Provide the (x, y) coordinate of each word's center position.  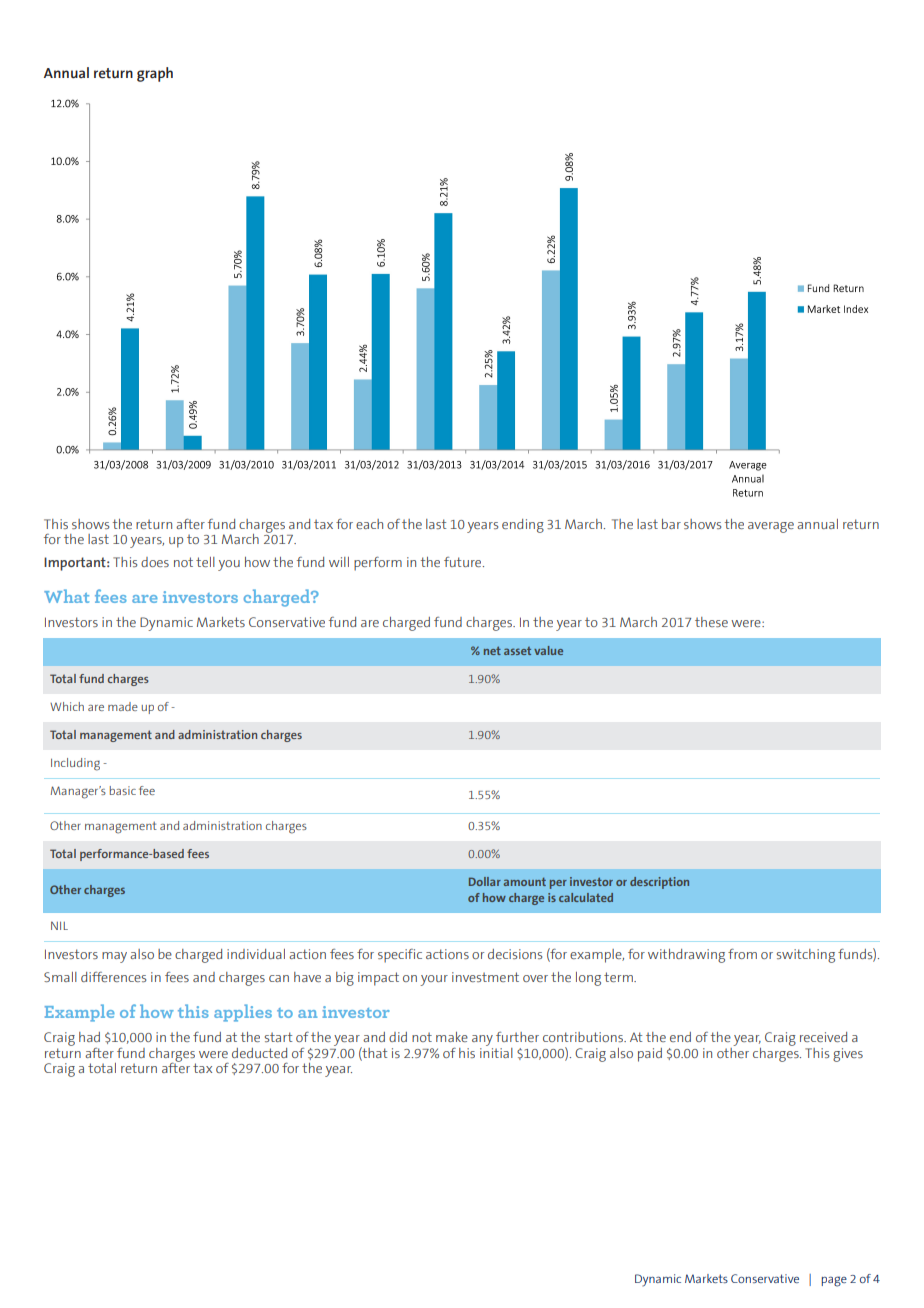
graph (155, 74)
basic (123, 790)
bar (671, 524)
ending (523, 526)
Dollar (485, 881)
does (155, 562)
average (771, 527)
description (659, 883)
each (369, 524)
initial (496, 1051)
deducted (259, 1053)
